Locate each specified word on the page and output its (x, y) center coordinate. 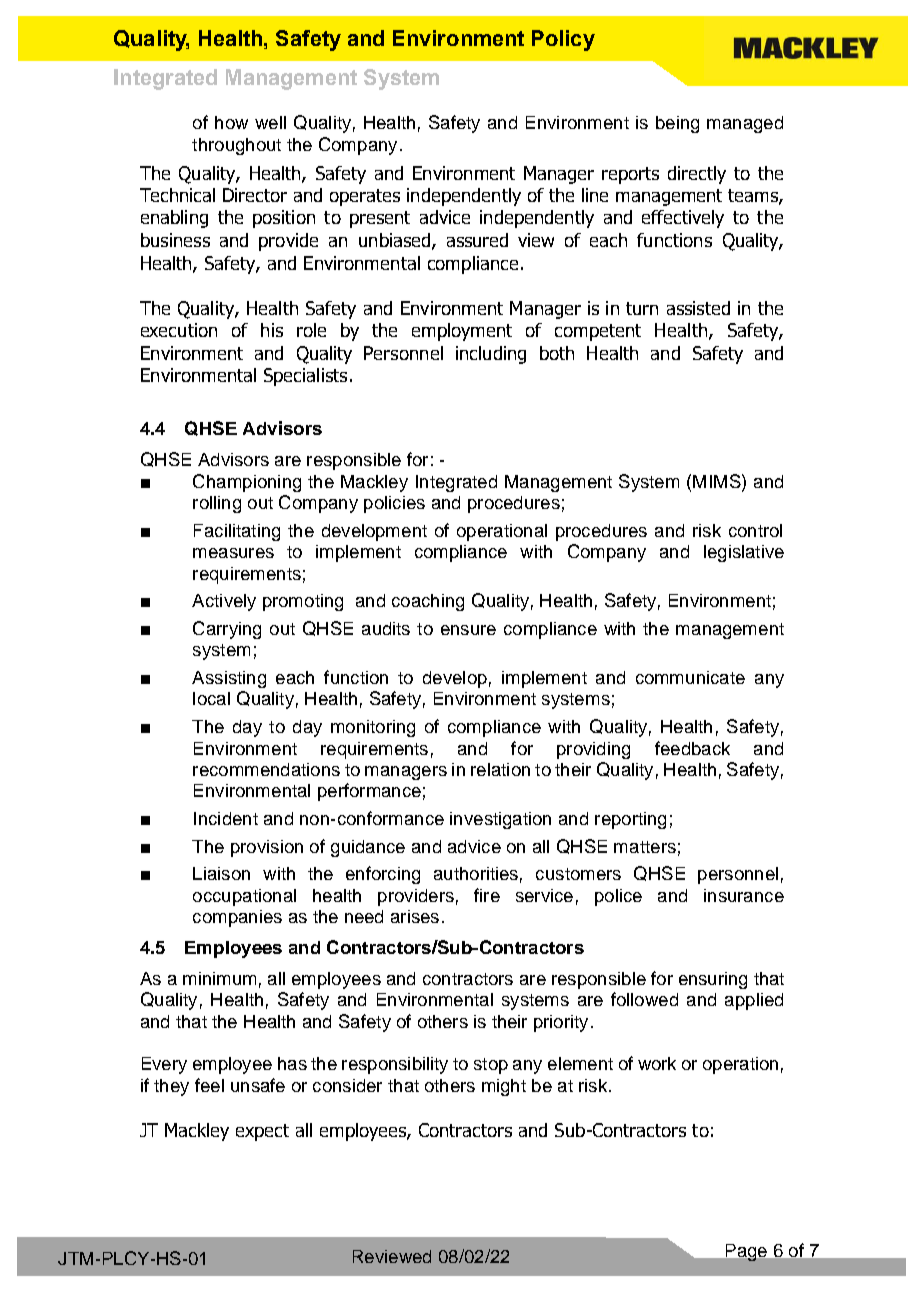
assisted (698, 308)
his (272, 330)
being (677, 124)
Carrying (227, 630)
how (231, 122)
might (504, 1087)
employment (462, 332)
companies (237, 918)
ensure (468, 630)
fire (487, 895)
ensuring (713, 980)
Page (746, 1252)
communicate (690, 677)
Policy (563, 40)
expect (262, 1132)
